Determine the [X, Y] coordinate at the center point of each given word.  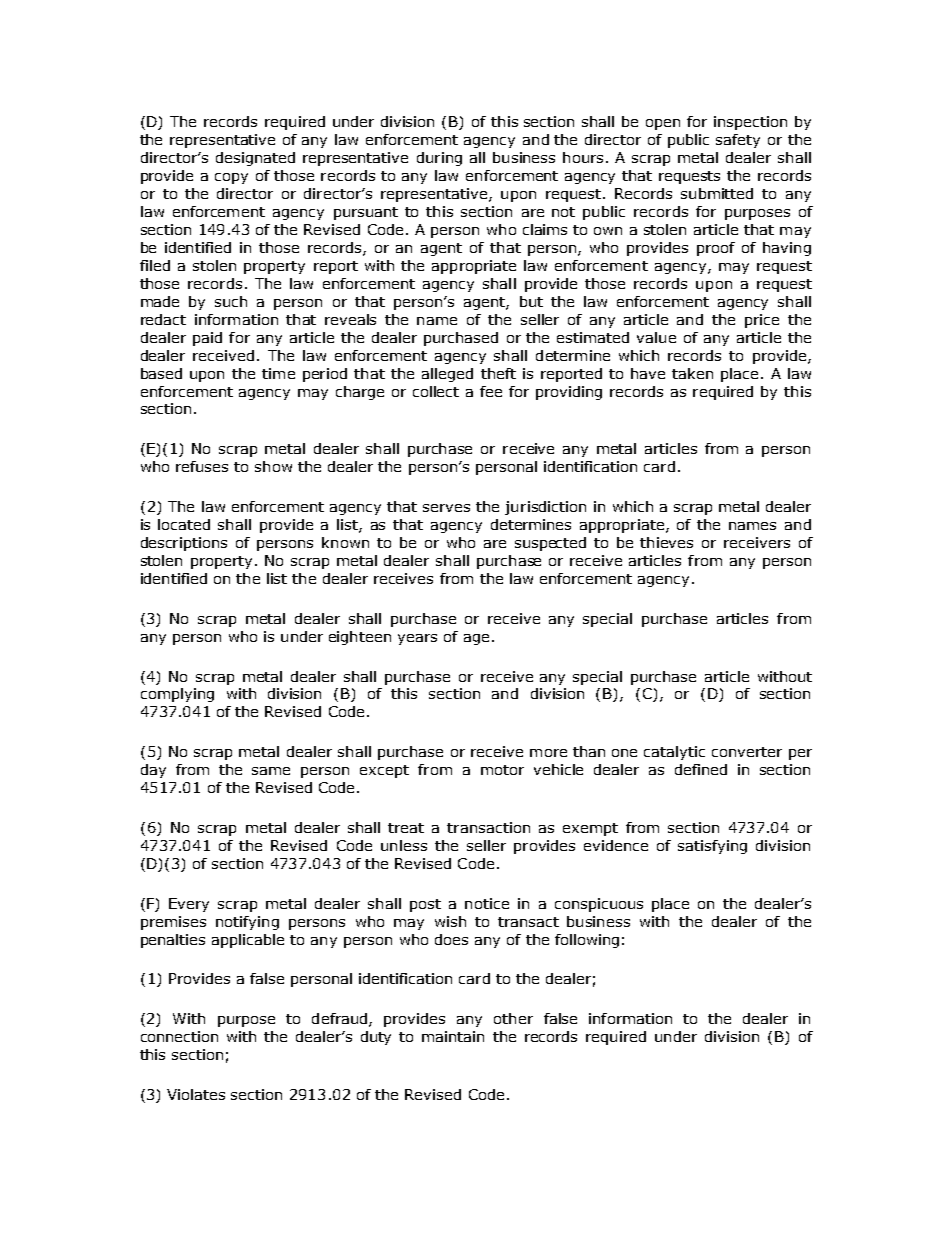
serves [446, 508]
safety [738, 141]
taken [692, 373]
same [271, 771]
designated [255, 159]
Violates [196, 1094]
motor [502, 770]
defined [701, 769]
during [439, 159]
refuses [202, 466]
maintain [453, 1036]
